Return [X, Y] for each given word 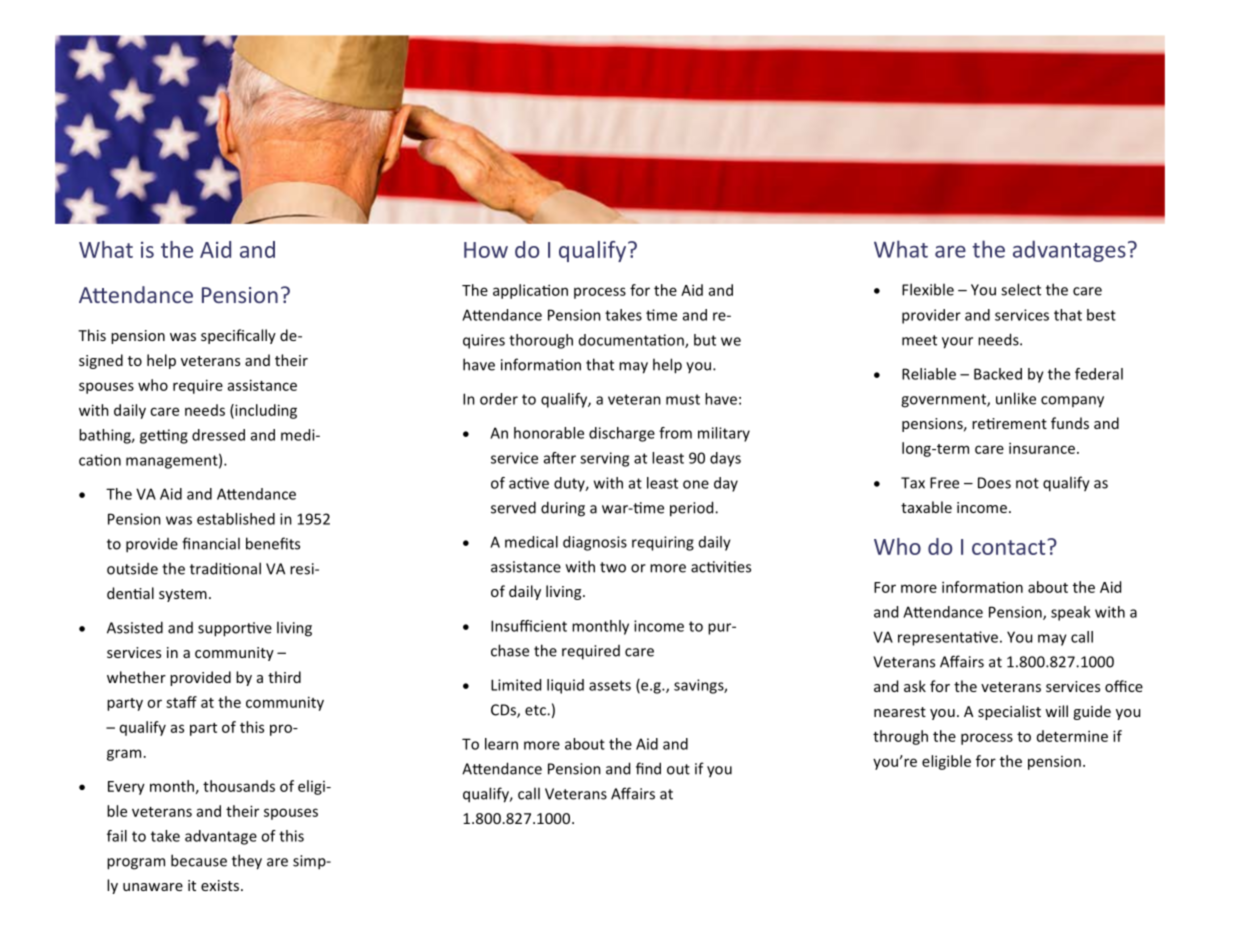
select [1021, 289]
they [247, 862]
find [648, 768]
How [486, 250]
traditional [225, 568]
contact [1010, 547]
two [613, 567]
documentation [632, 341]
